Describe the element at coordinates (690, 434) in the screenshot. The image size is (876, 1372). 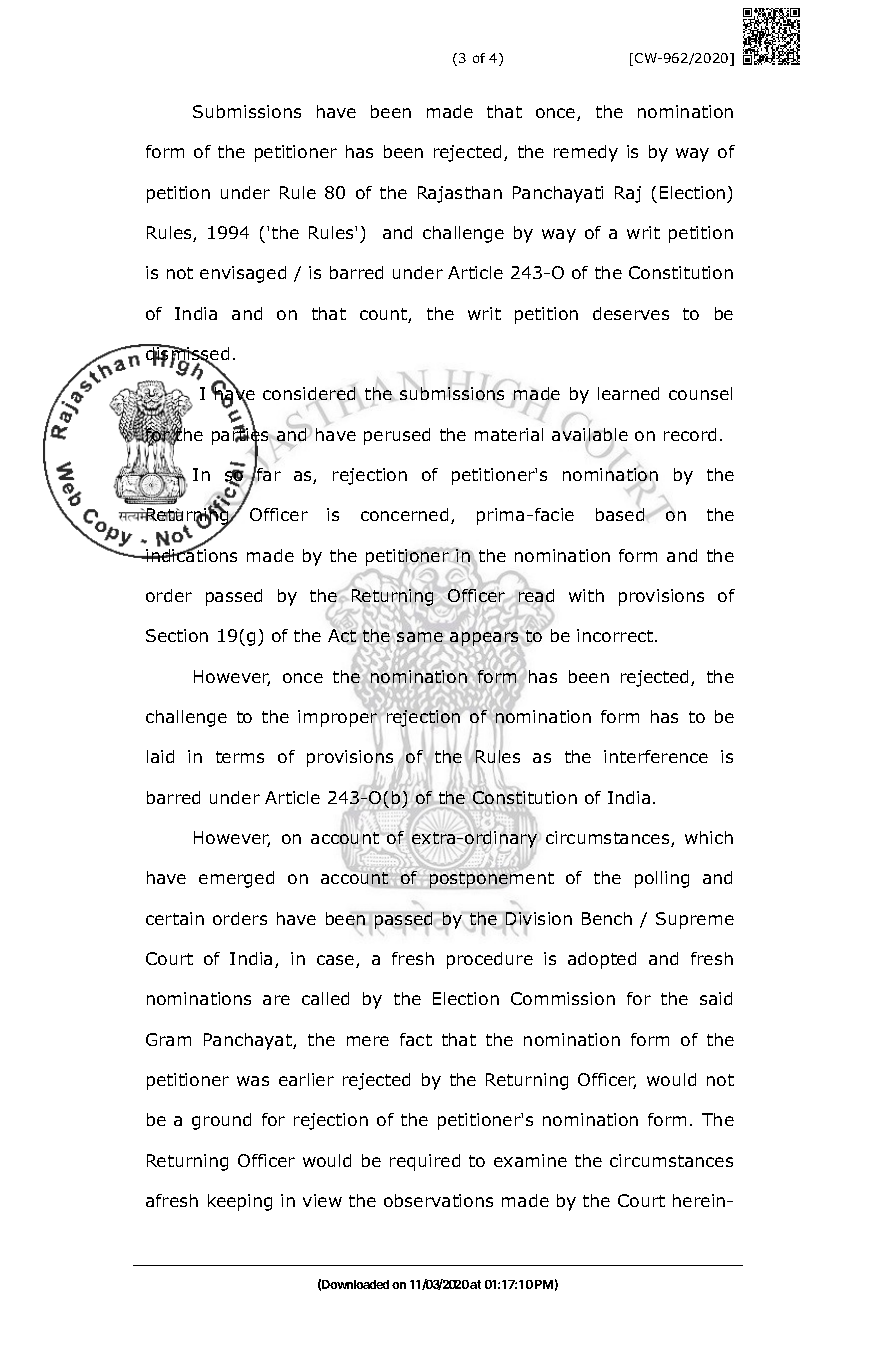
I see `record` at that location.
